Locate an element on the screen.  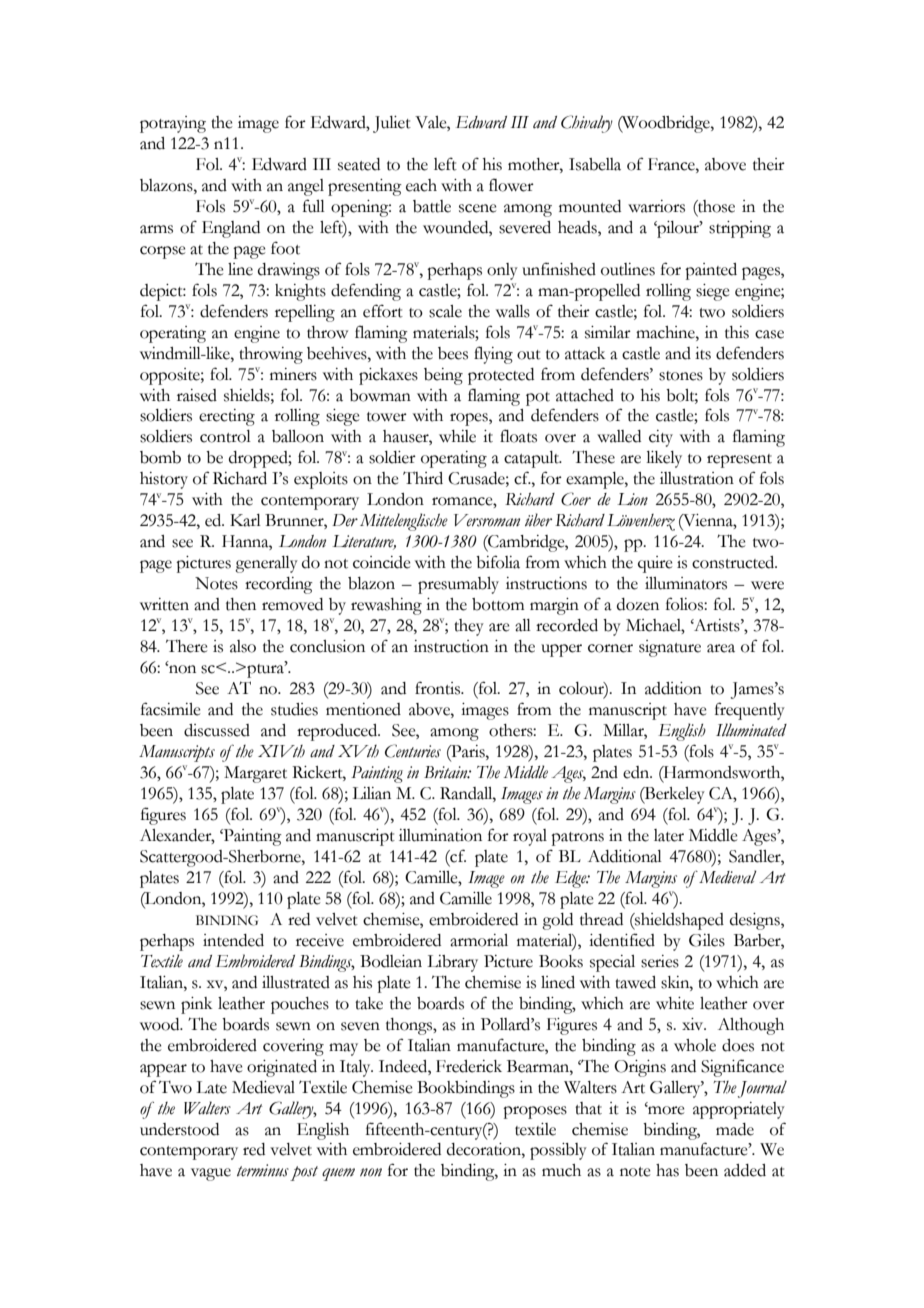
proposes is located at coordinates (535, 1112).
